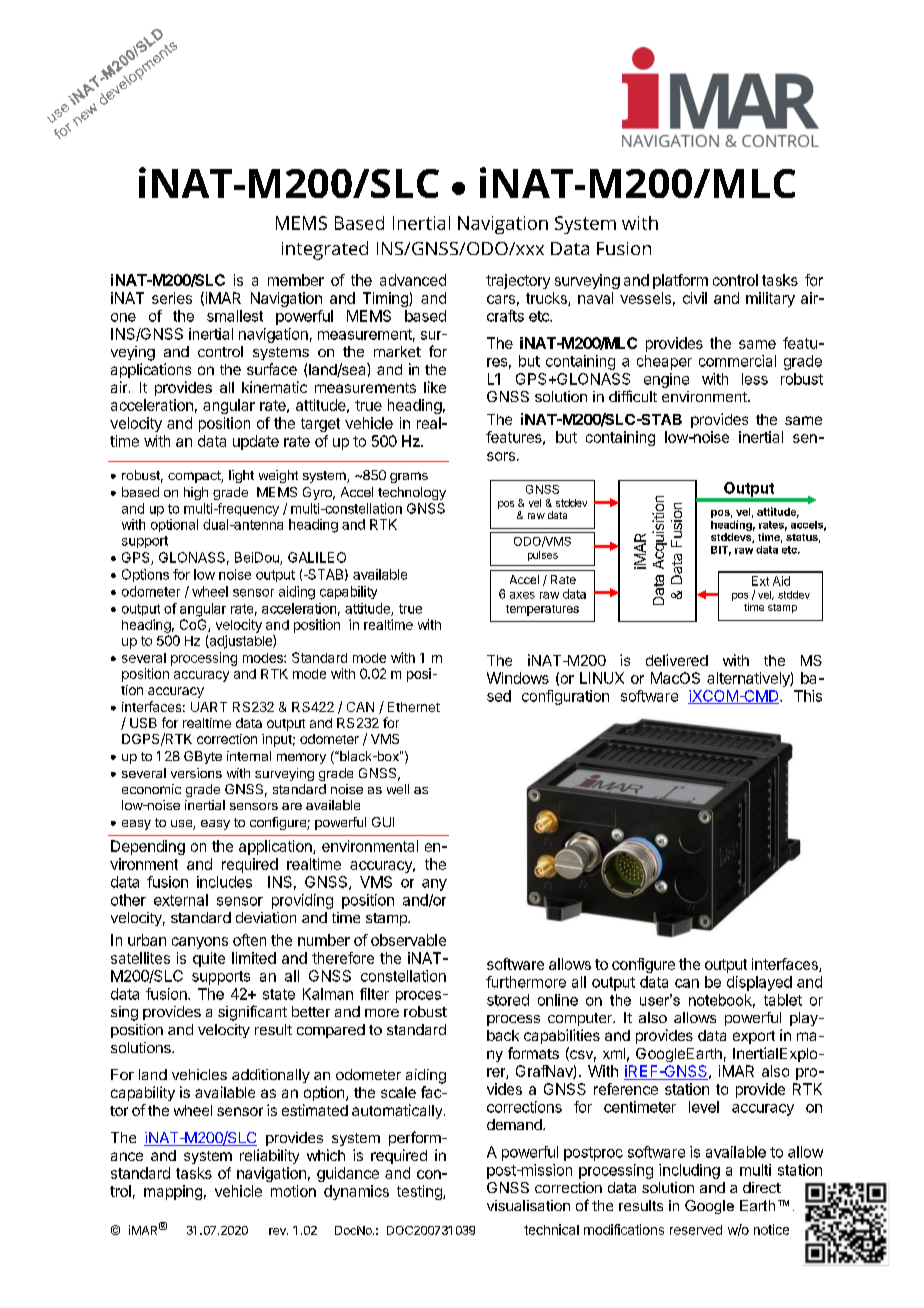 The height and width of the page is (1308, 924). I want to click on delivered, so click(677, 660).
